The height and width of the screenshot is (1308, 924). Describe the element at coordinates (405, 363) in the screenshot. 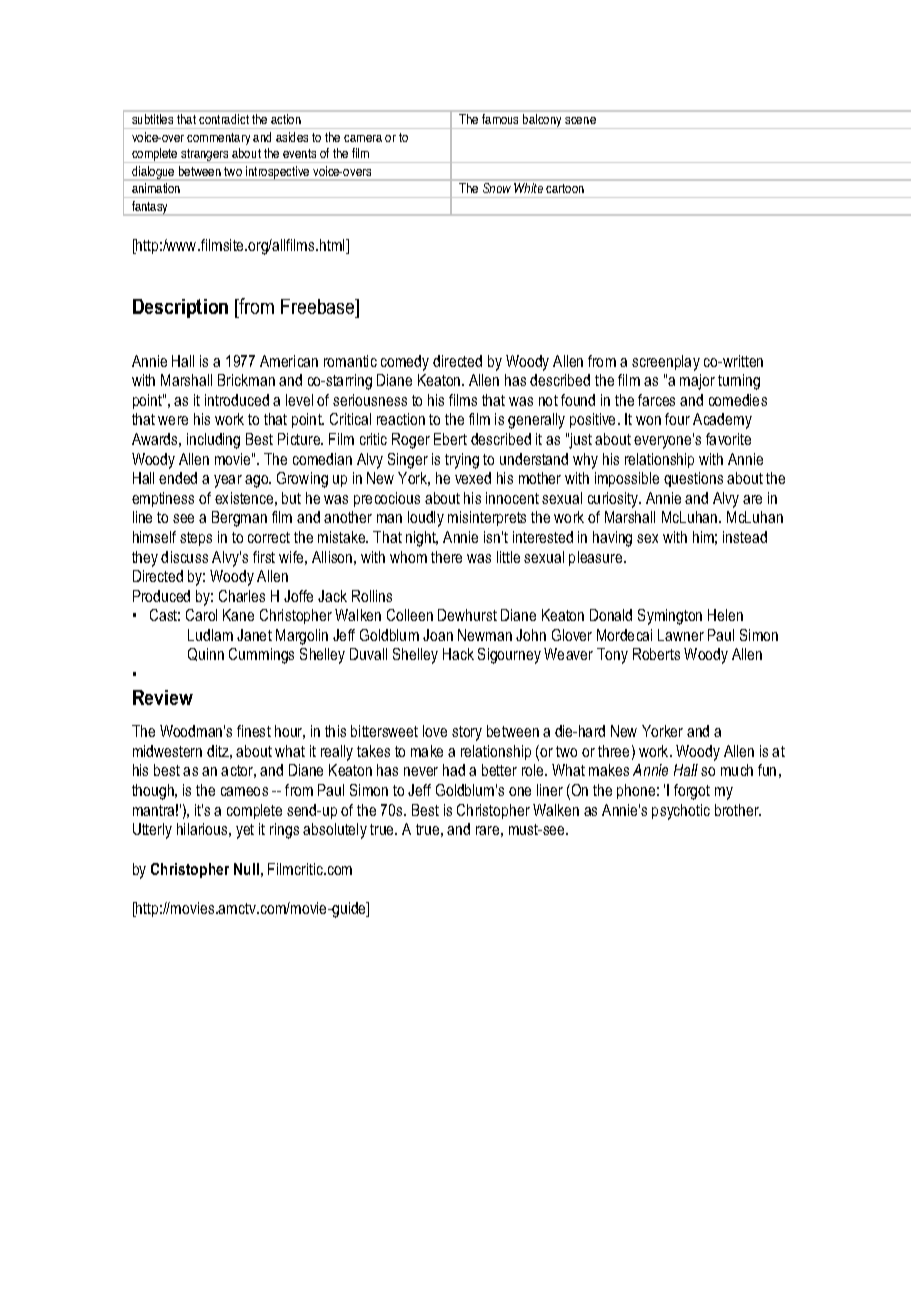

I see `comedy` at that location.
